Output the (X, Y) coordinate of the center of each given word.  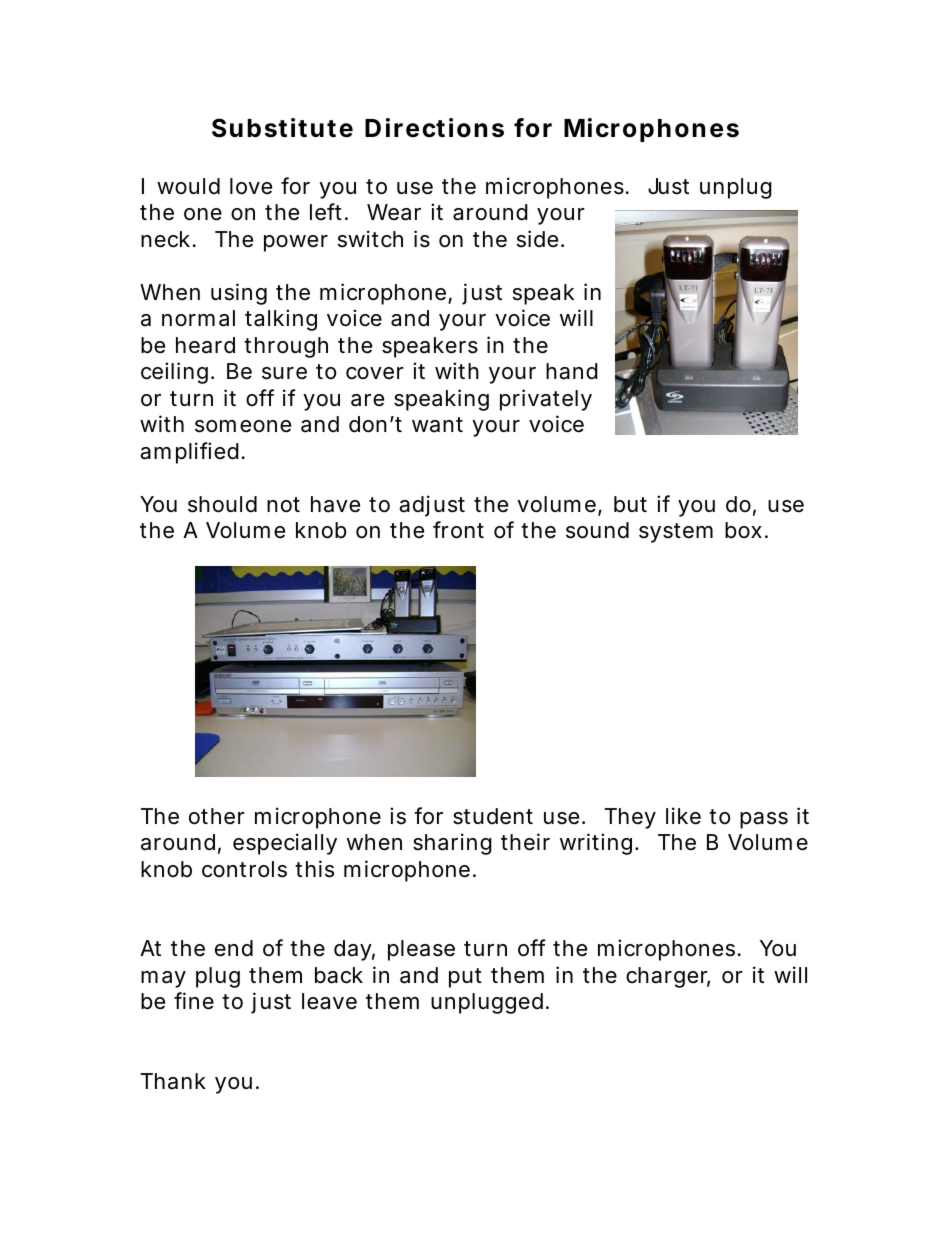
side (540, 239)
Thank (173, 1081)
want (437, 425)
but (630, 504)
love (251, 186)
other (217, 816)
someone (243, 426)
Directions (434, 128)
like (683, 816)
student (493, 816)
